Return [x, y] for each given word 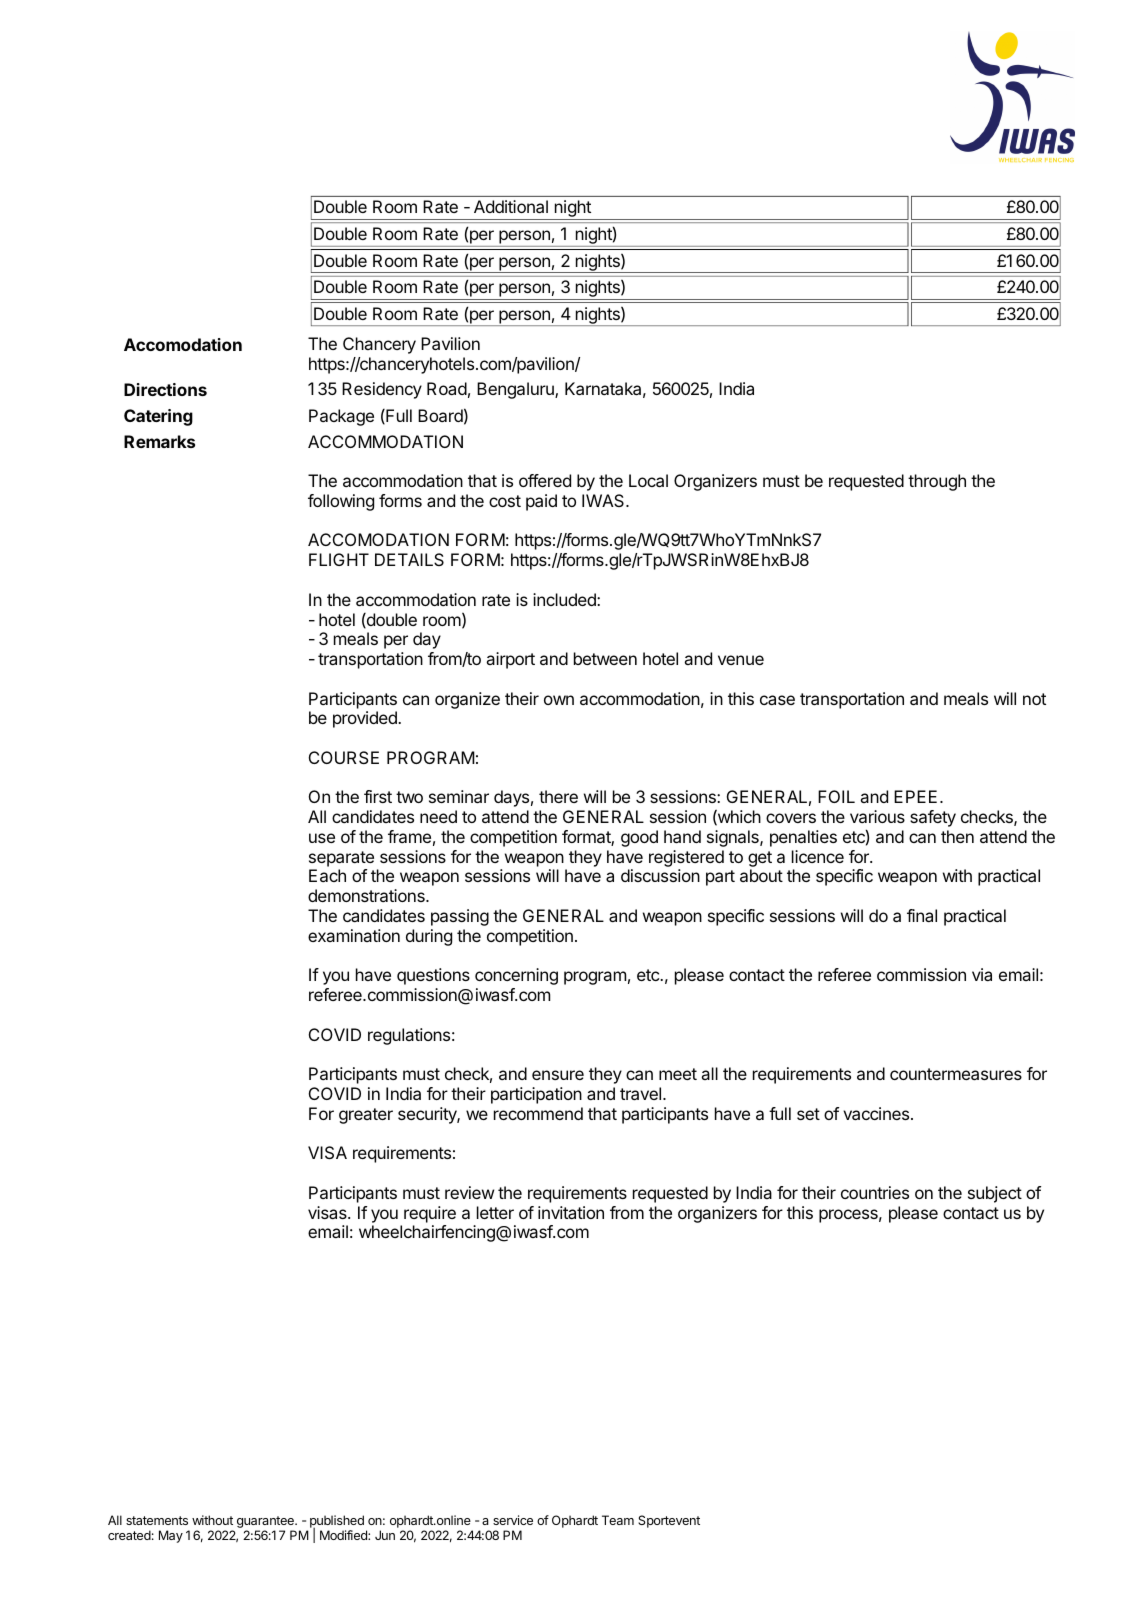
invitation [571, 1212]
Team [618, 1520]
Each [327, 875]
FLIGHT [339, 559]
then [957, 836]
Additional [511, 206]
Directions [165, 389]
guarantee [266, 1523]
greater [366, 1116]
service [513, 1520]
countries [875, 1192]
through [937, 482]
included [565, 599]
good [639, 838]
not [1034, 699]
